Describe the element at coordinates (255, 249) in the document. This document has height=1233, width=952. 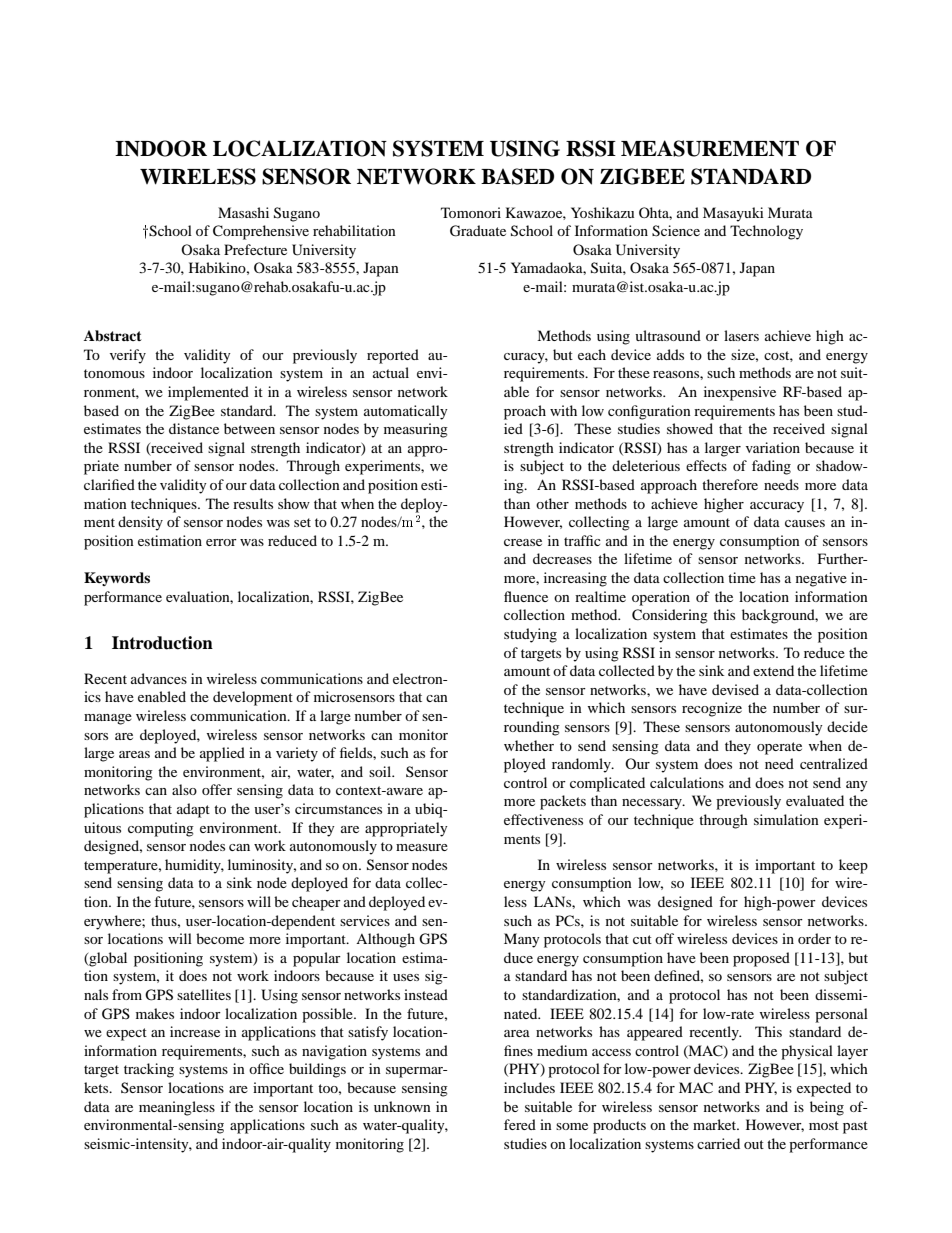
I see `Prefecture` at that location.
